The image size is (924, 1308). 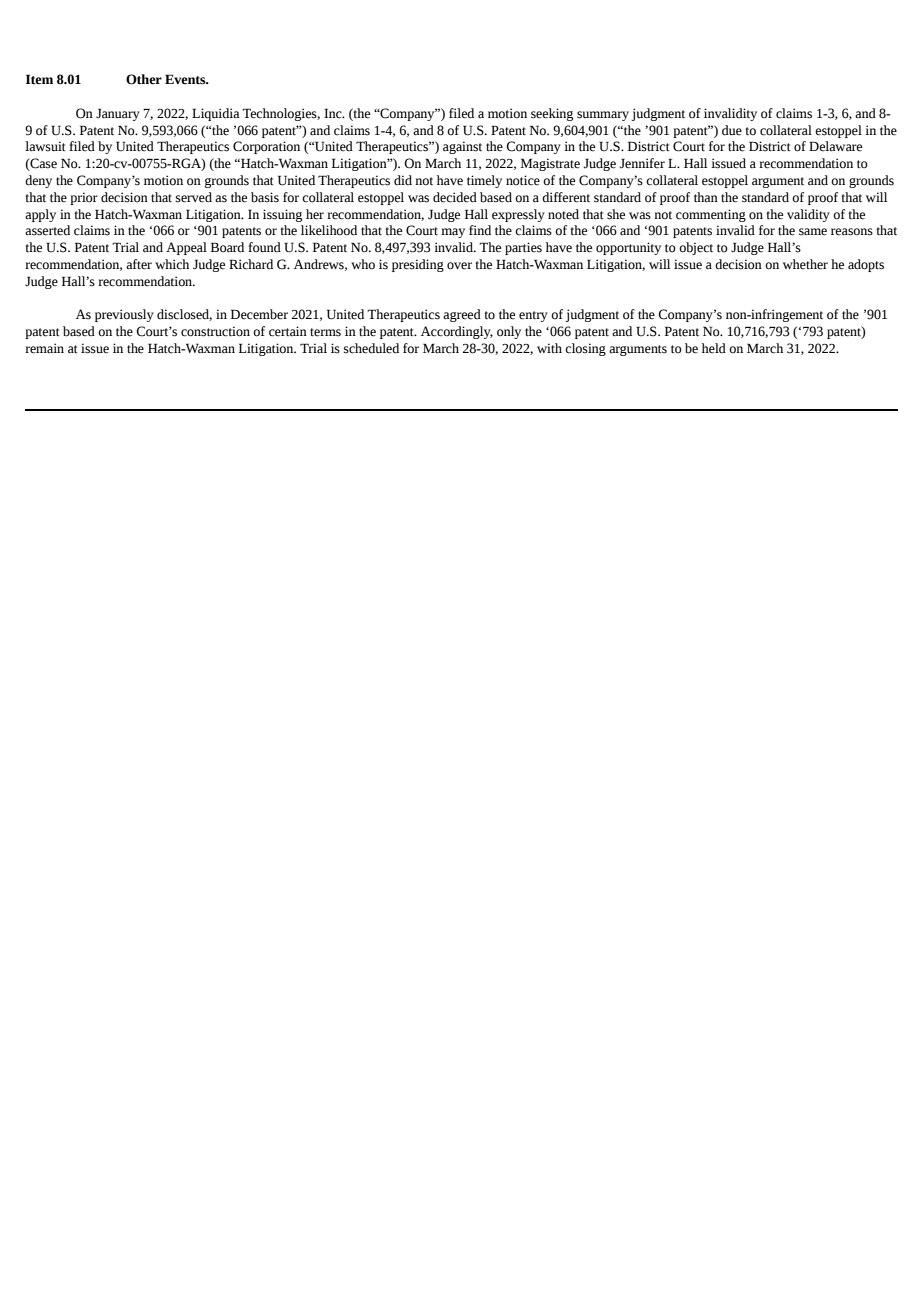 I want to click on Other, so click(x=144, y=79).
